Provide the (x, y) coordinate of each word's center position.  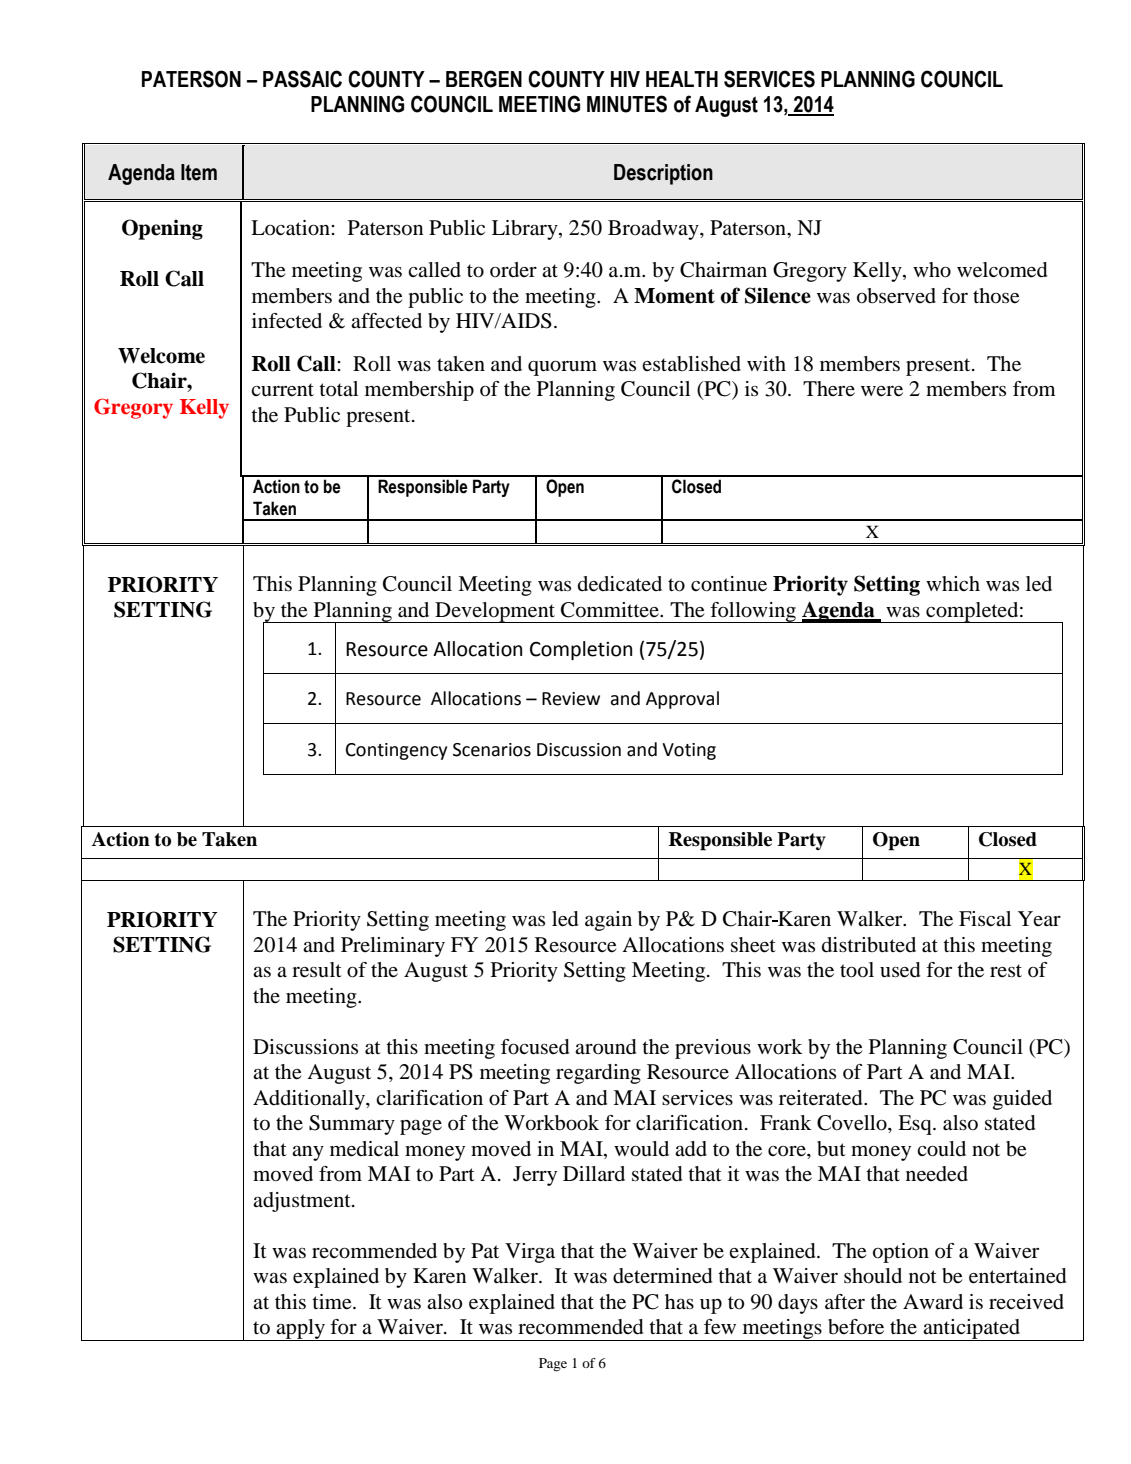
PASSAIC (302, 79)
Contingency (396, 751)
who (932, 270)
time (333, 1302)
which (953, 583)
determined (662, 1276)
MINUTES (627, 104)
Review (571, 699)
